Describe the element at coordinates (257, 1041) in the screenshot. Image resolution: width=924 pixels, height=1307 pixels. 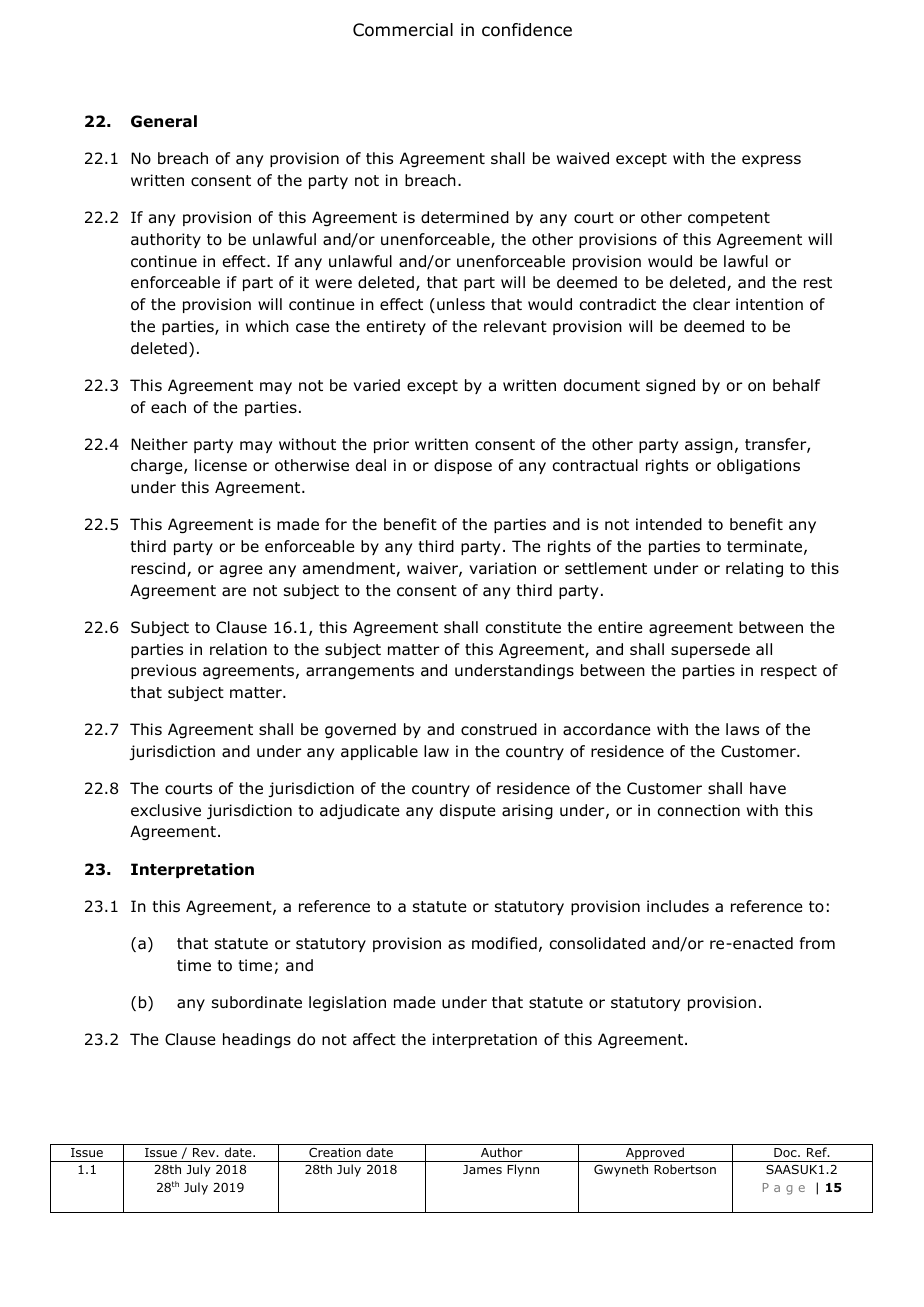
I see `headings` at that location.
